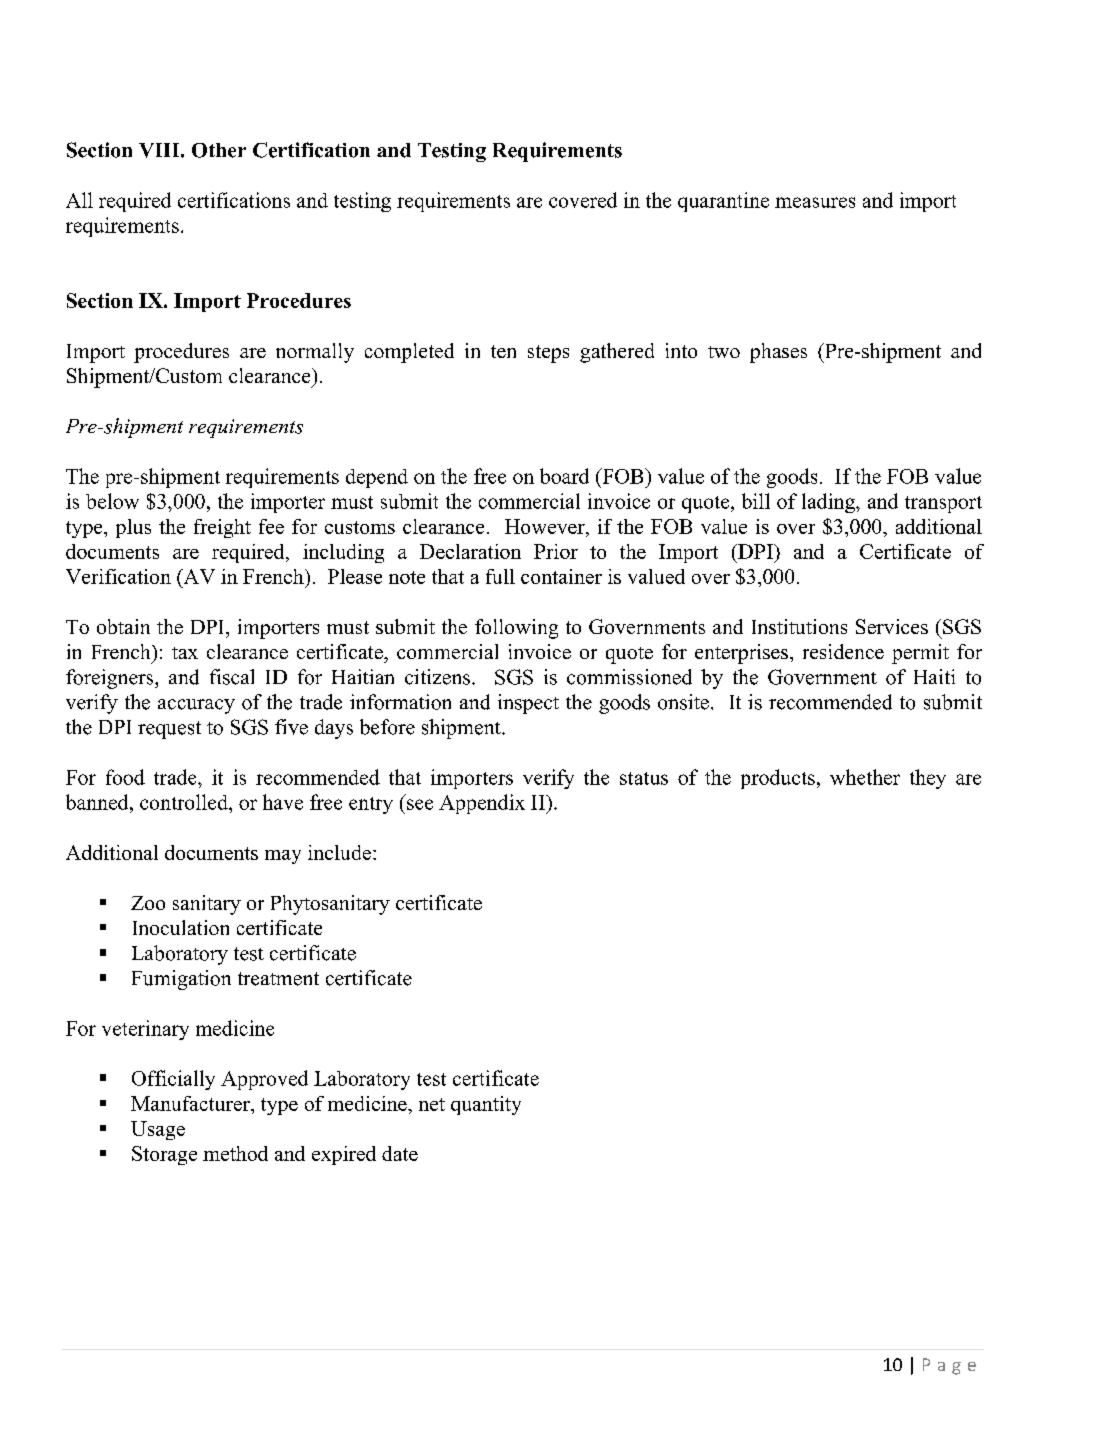  I want to click on whether, so click(865, 777).
